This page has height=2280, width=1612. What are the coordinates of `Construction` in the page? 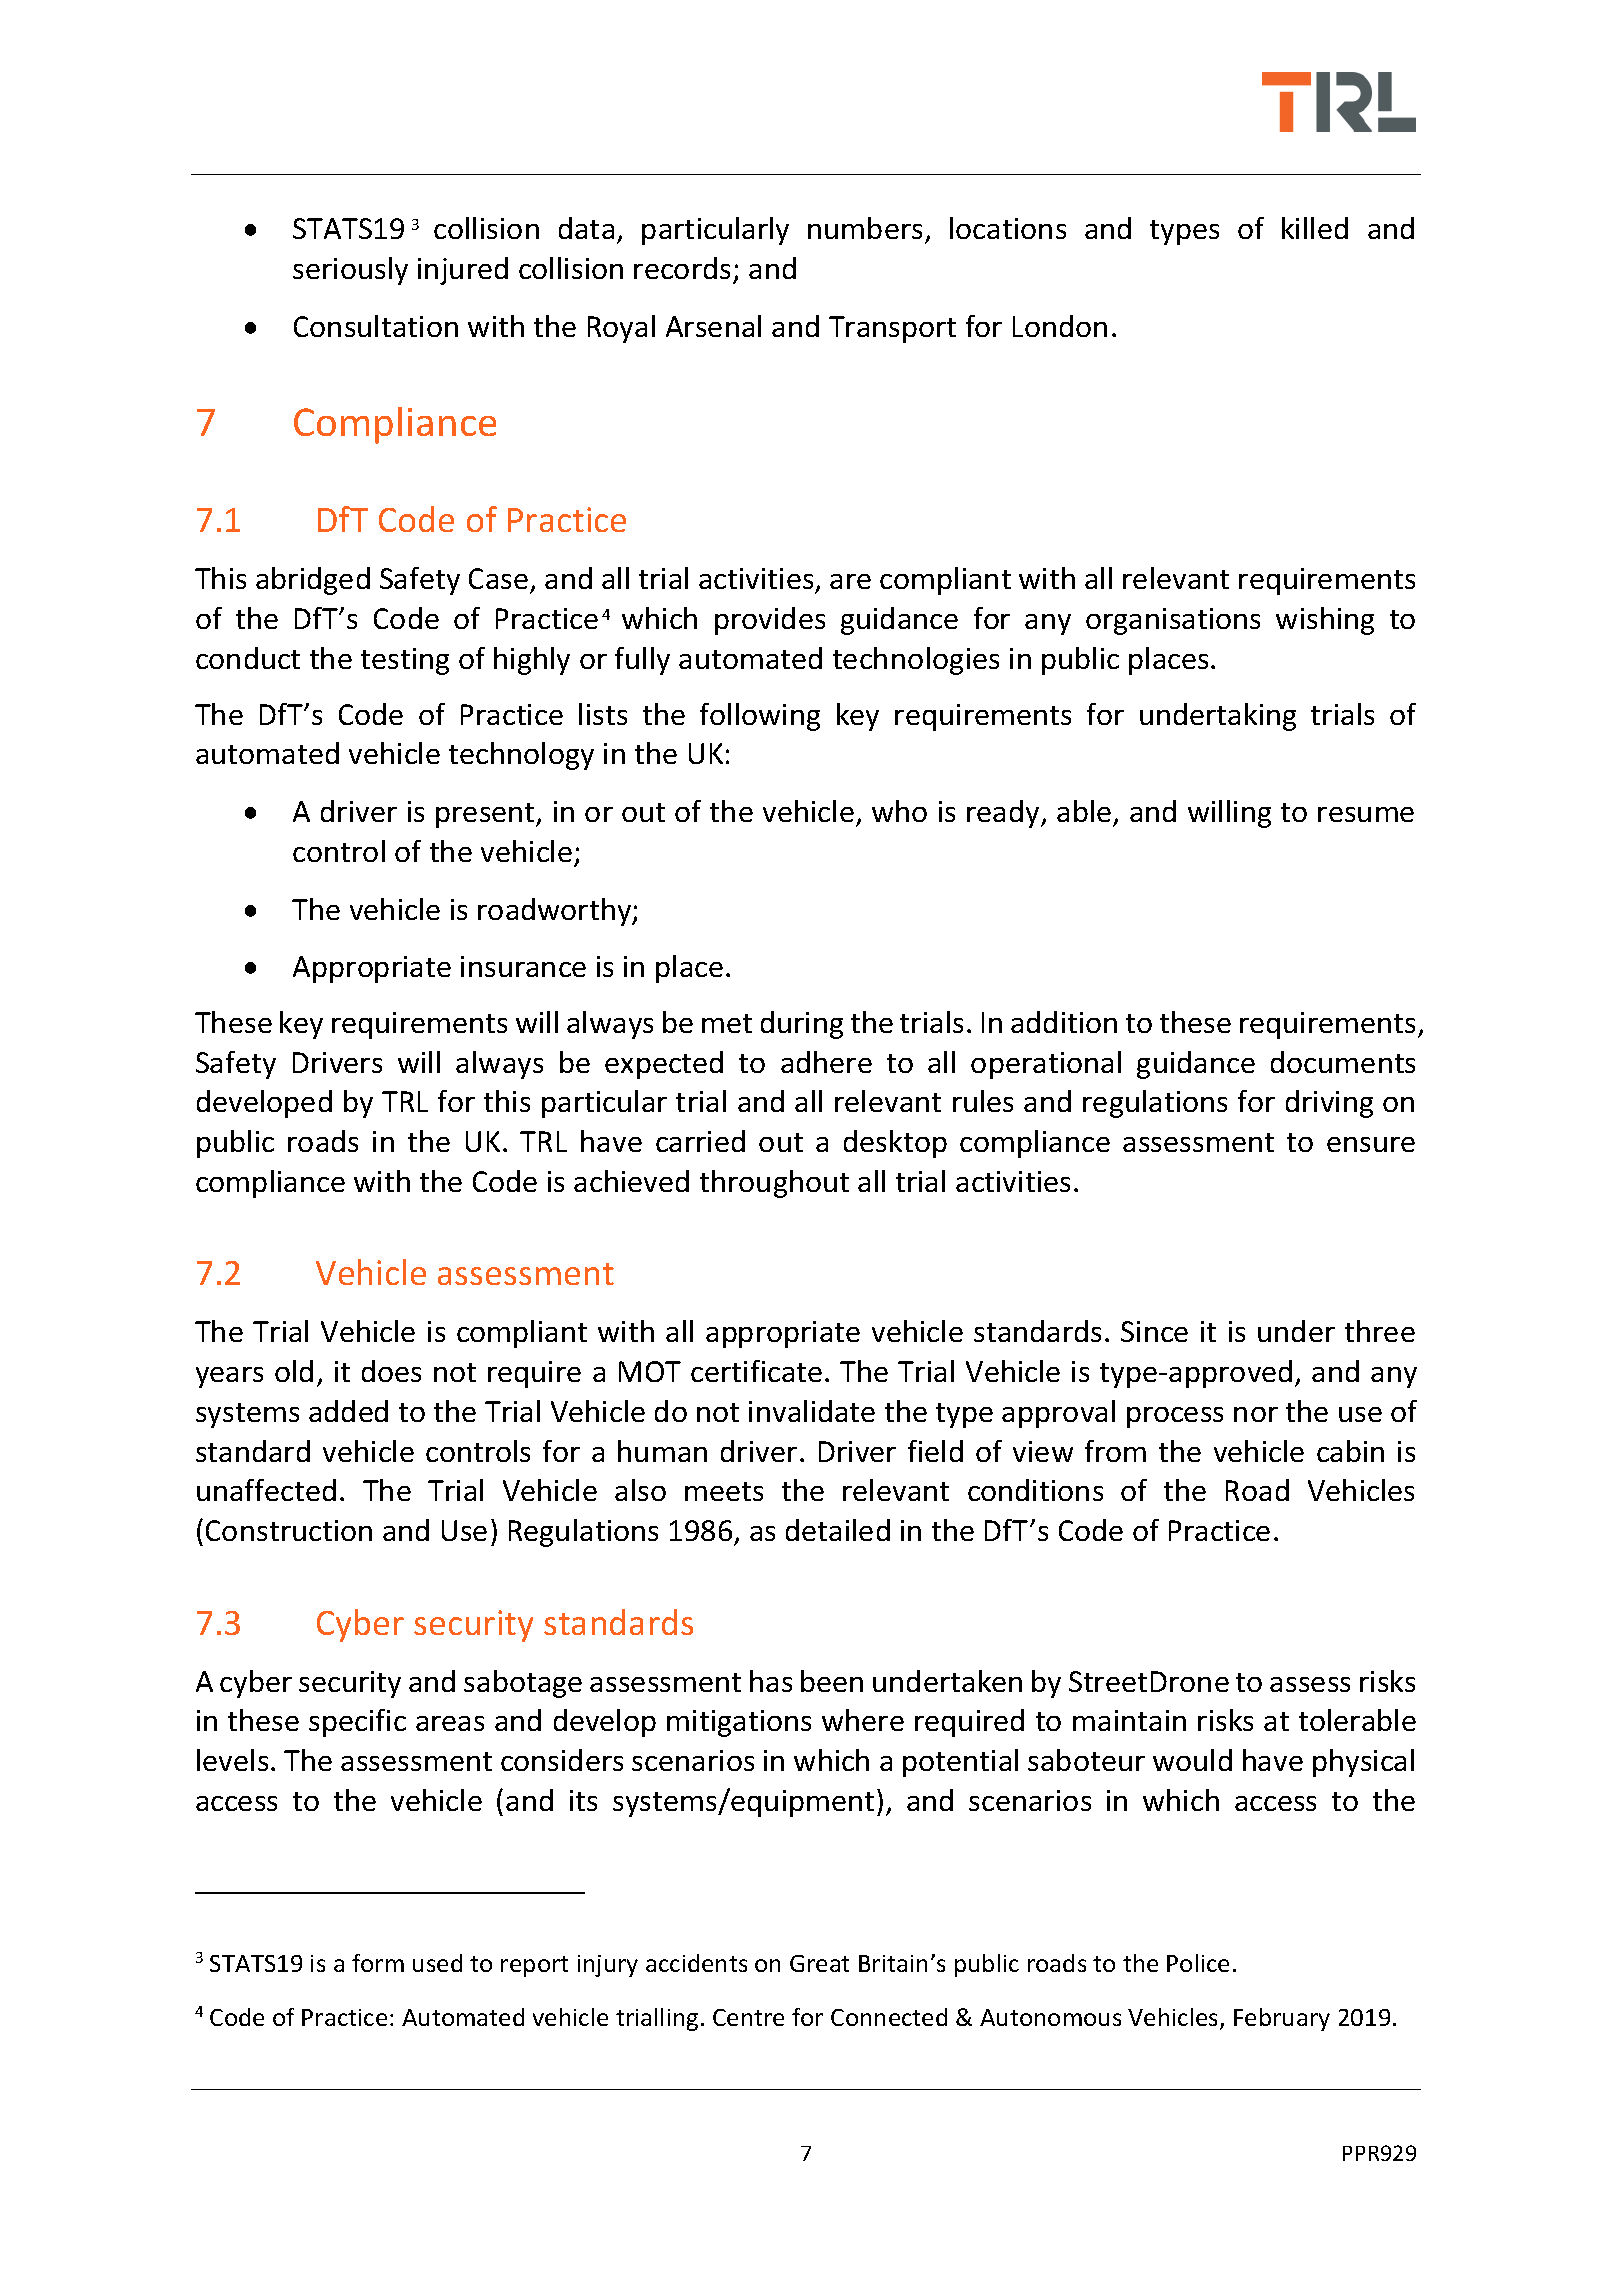 It's located at (289, 1530).
